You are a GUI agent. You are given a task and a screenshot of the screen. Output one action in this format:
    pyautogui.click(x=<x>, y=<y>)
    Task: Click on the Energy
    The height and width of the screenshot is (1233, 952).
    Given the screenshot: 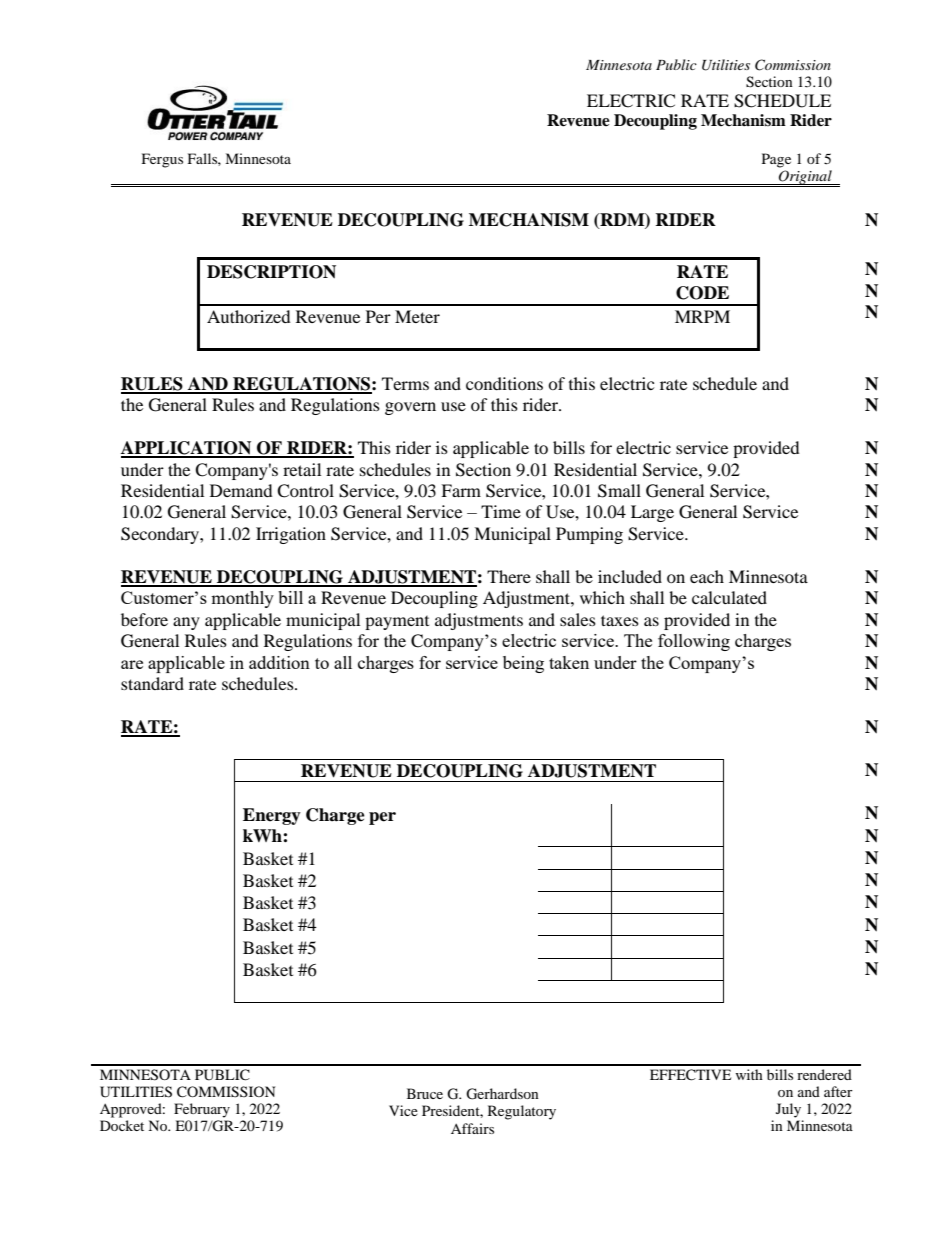 What is the action you would take?
    pyautogui.click(x=272, y=816)
